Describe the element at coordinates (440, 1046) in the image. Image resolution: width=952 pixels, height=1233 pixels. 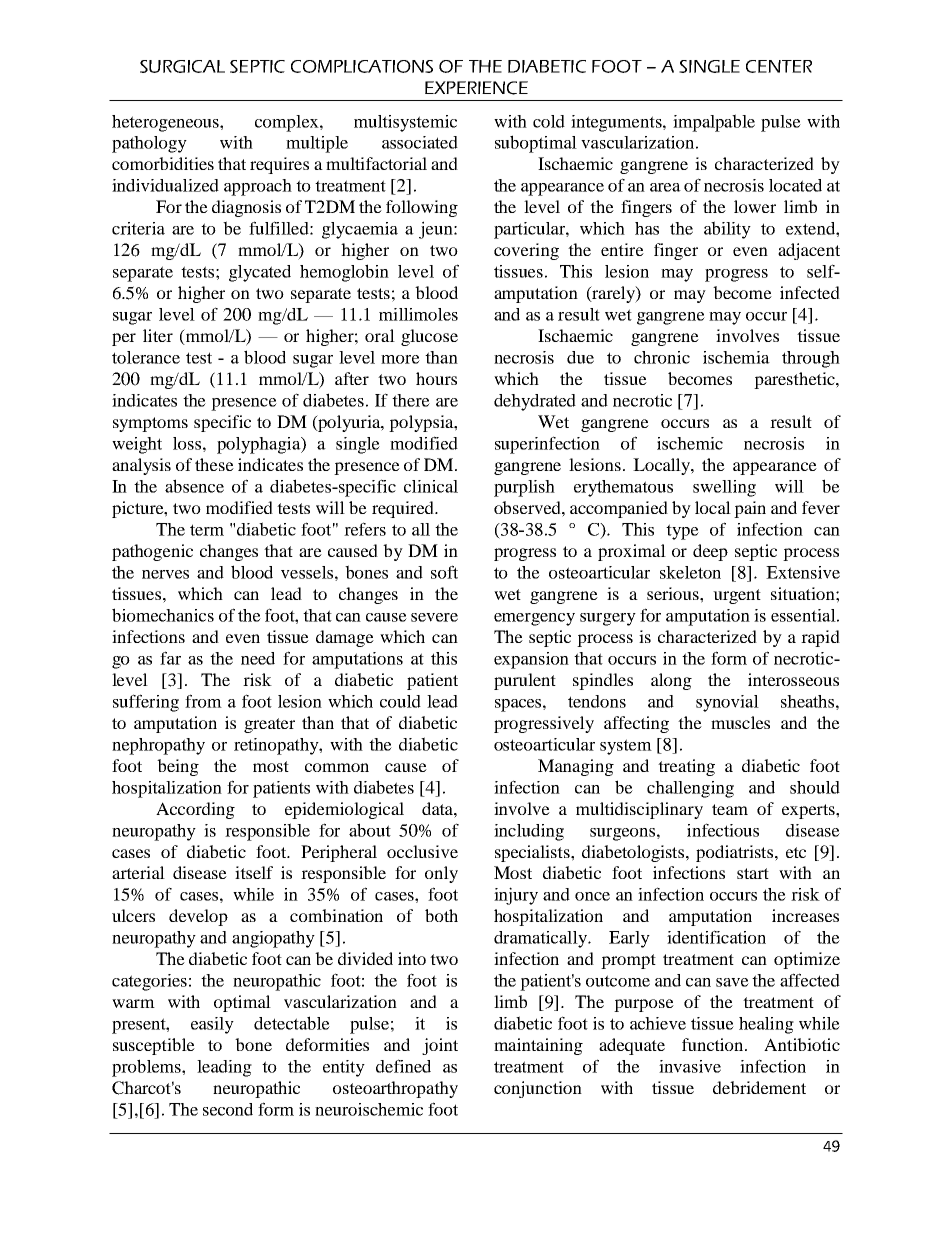
I see `joint` at that location.
